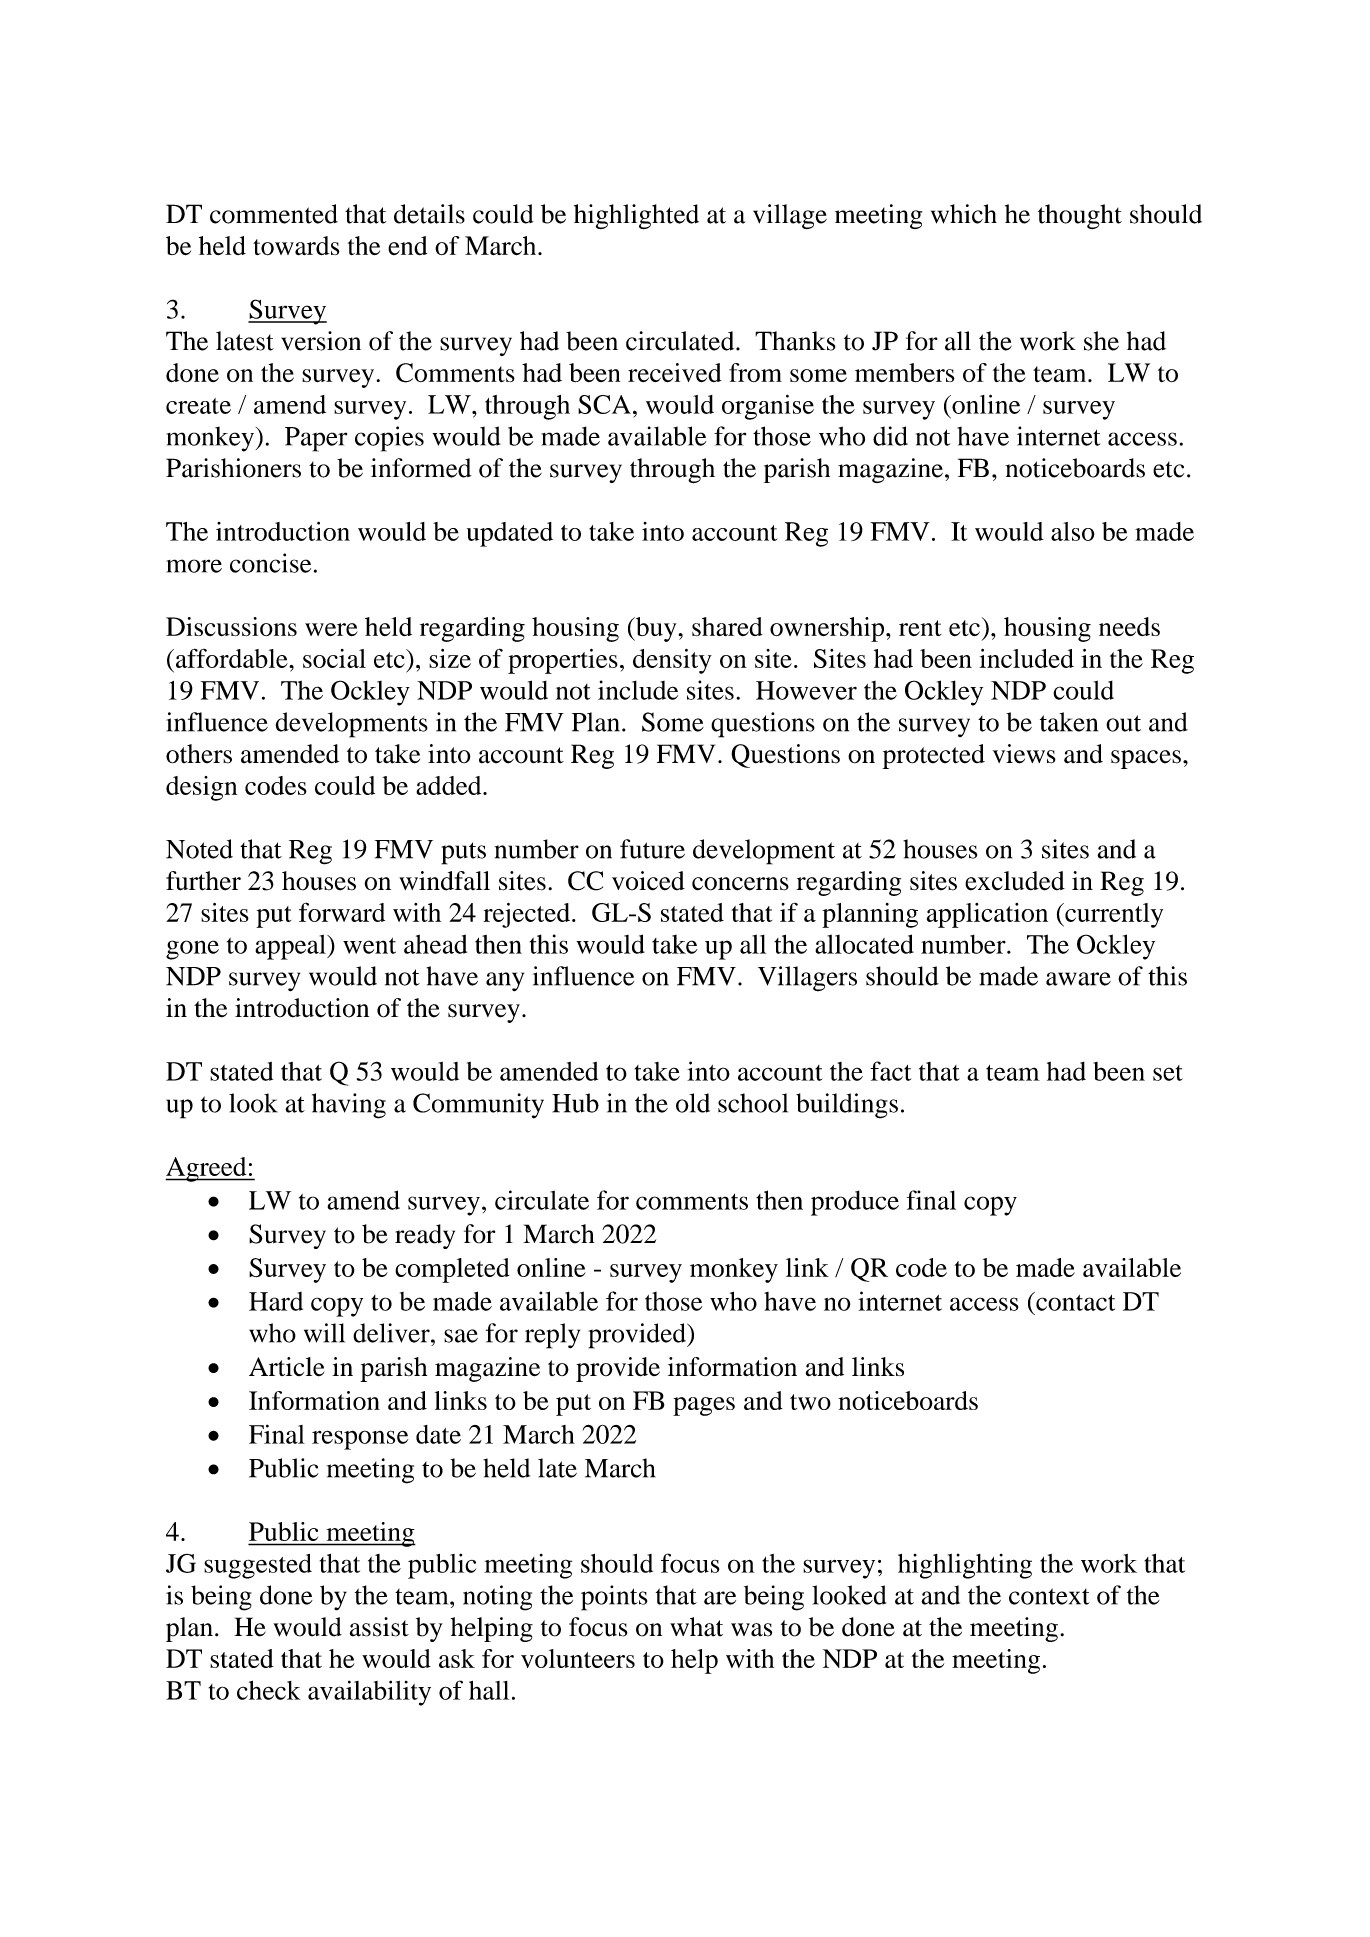  Describe the element at coordinates (636, 216) in the screenshot. I see `highlighted` at that location.
